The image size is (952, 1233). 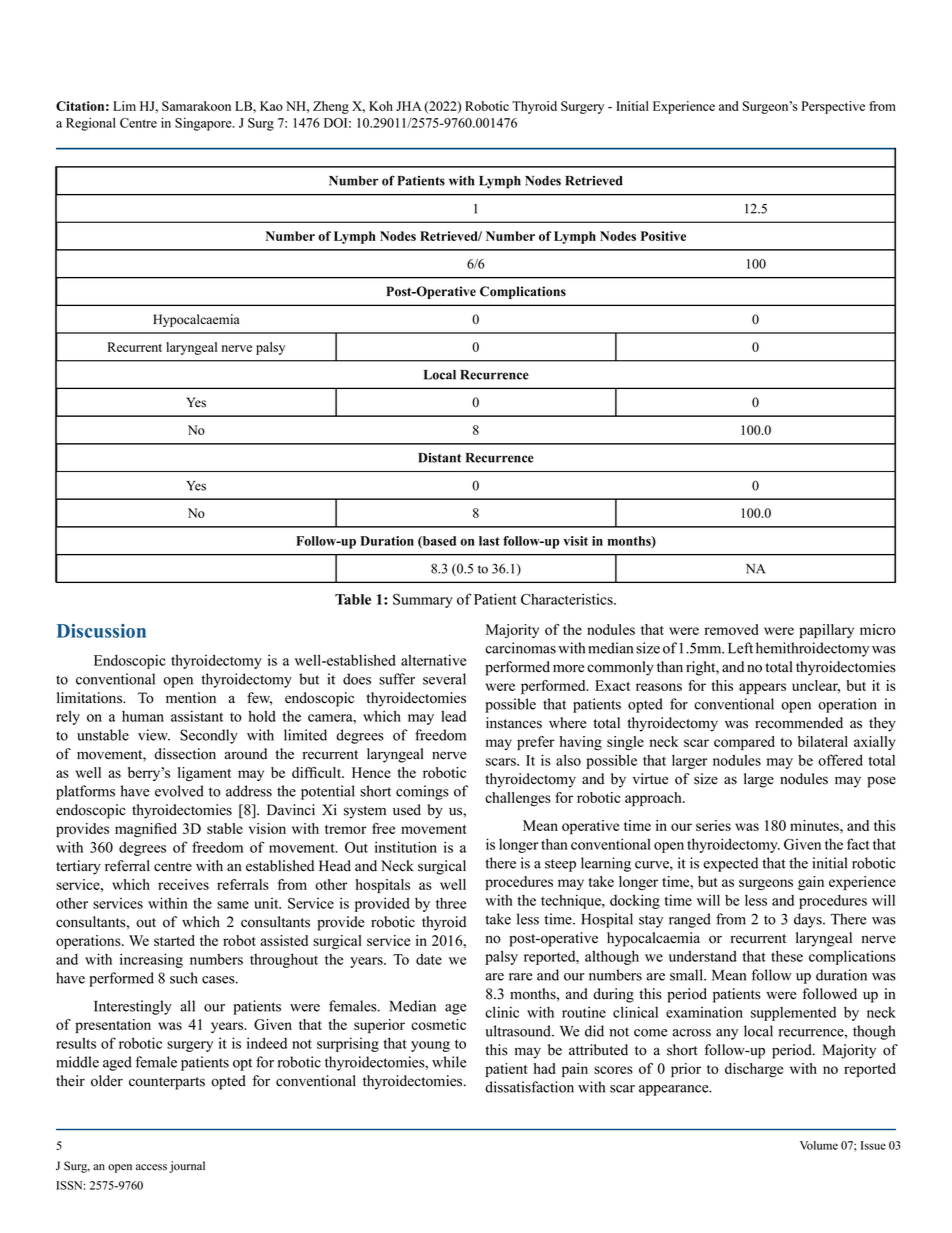 What do you see at coordinates (451, 903) in the screenshot?
I see `three` at bounding box center [451, 903].
